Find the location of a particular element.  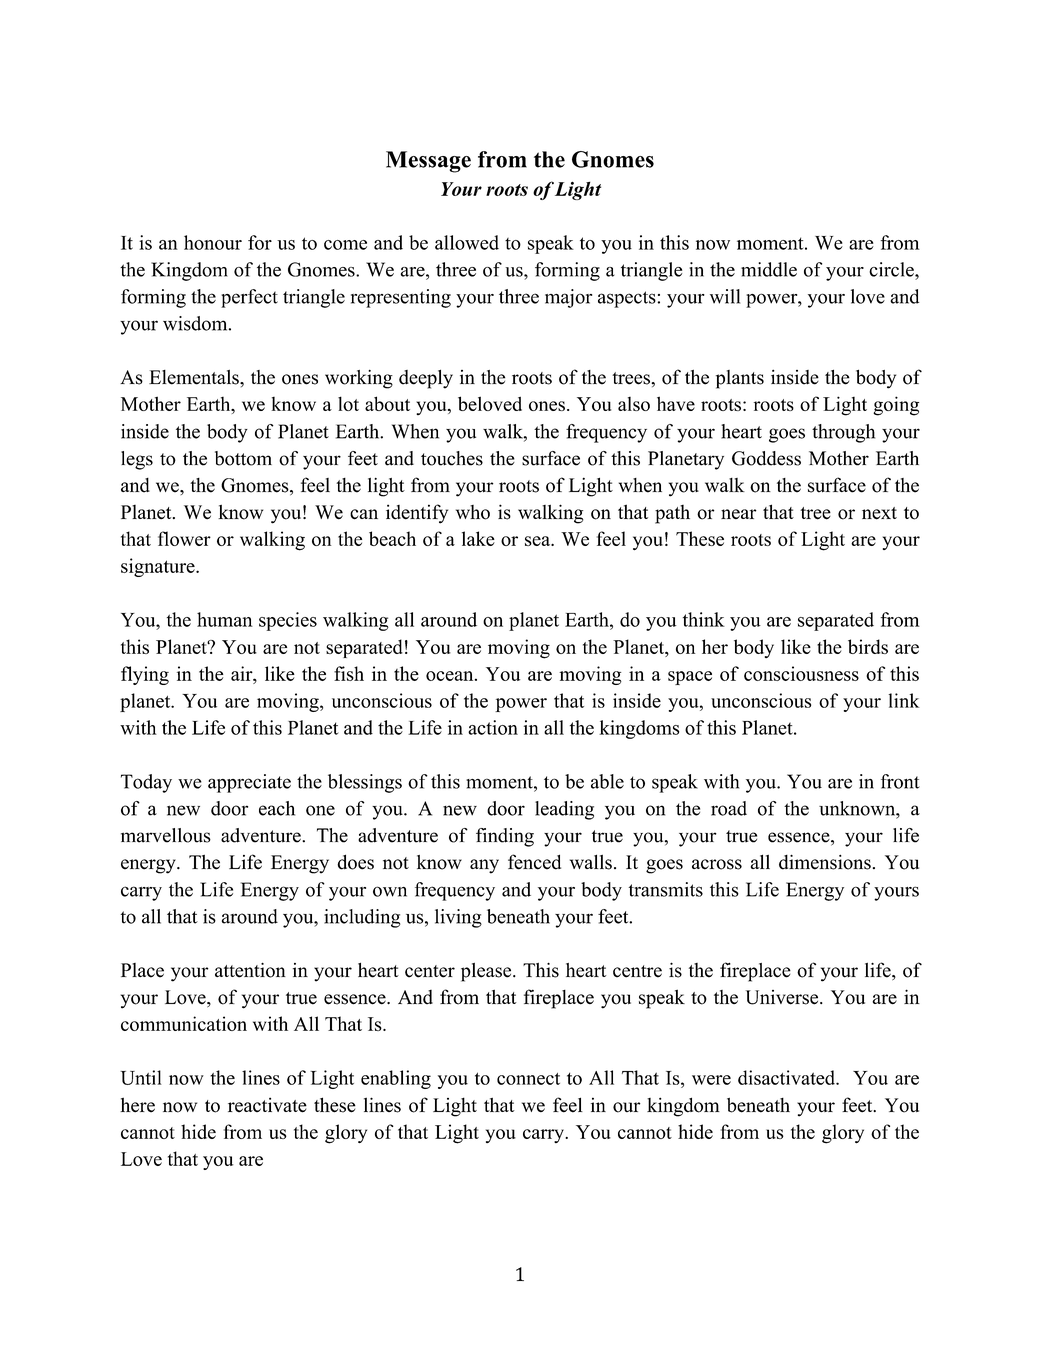

Elementals is located at coordinates (195, 377).
